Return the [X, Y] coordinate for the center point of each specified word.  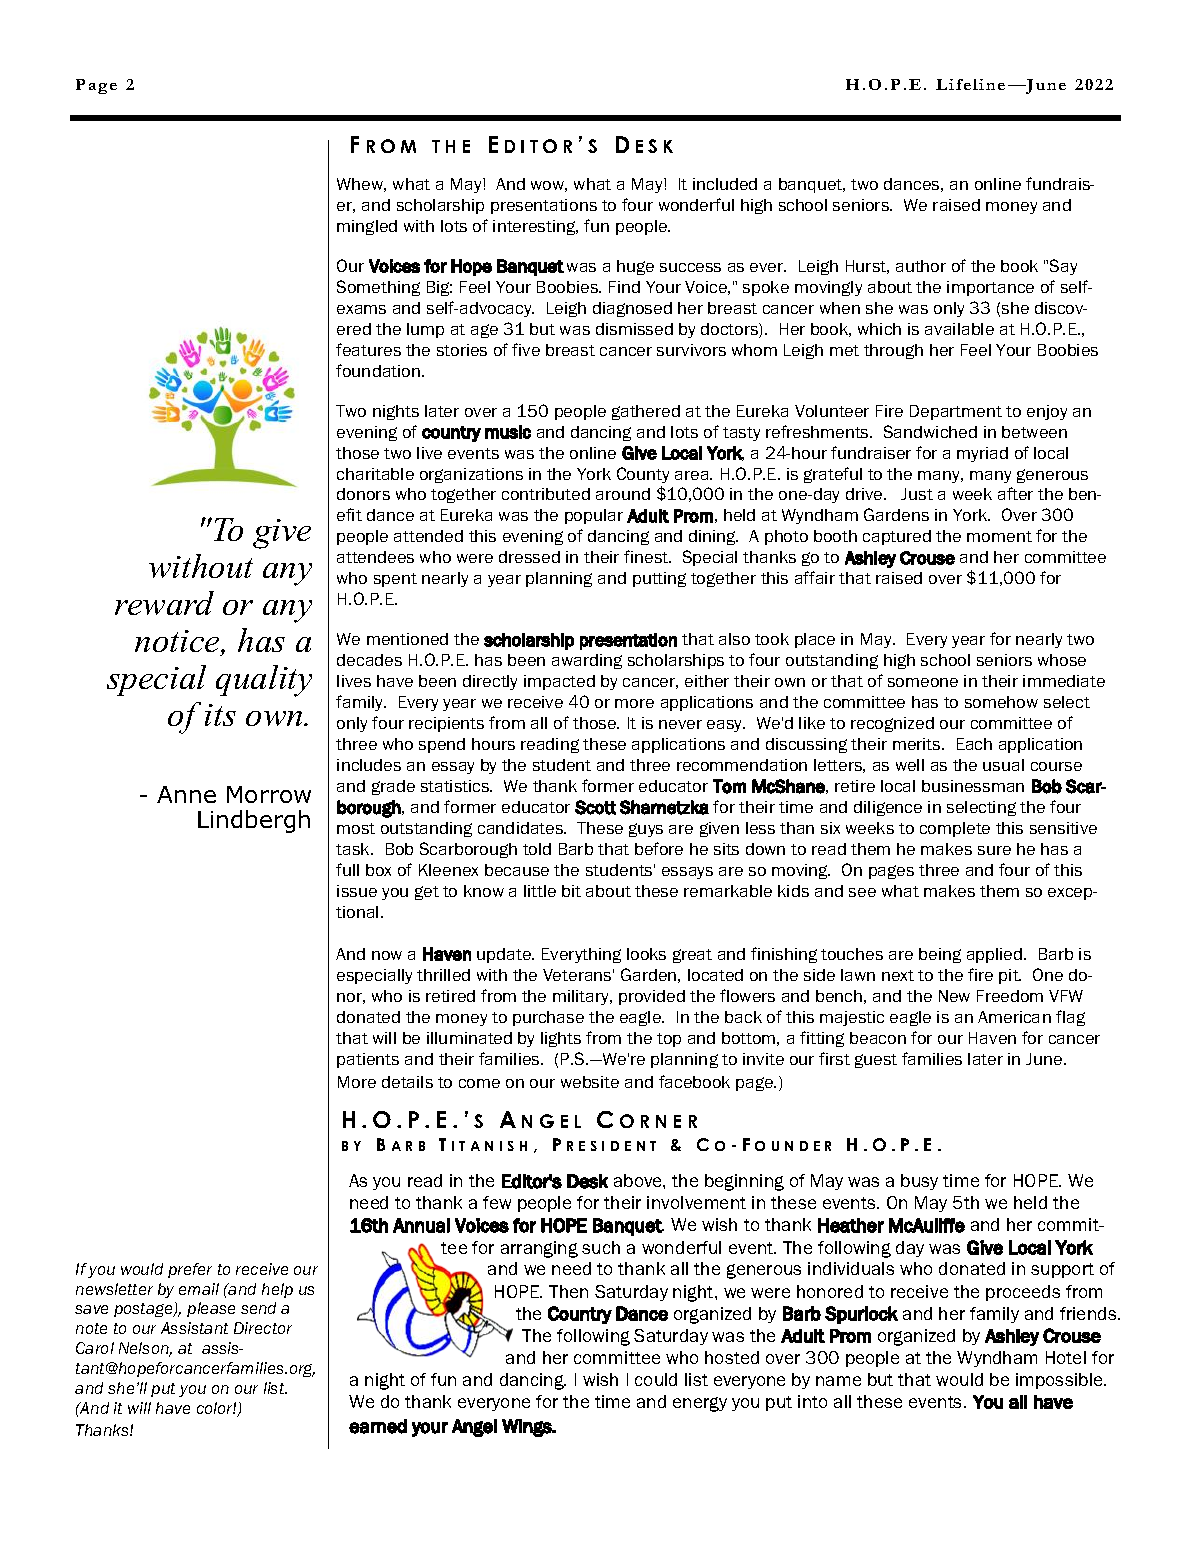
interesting [535, 227]
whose [1062, 660]
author [921, 266]
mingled [367, 227]
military [582, 997]
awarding [587, 661]
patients [368, 1060]
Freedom [1010, 996]
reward [164, 603]
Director [263, 1328]
